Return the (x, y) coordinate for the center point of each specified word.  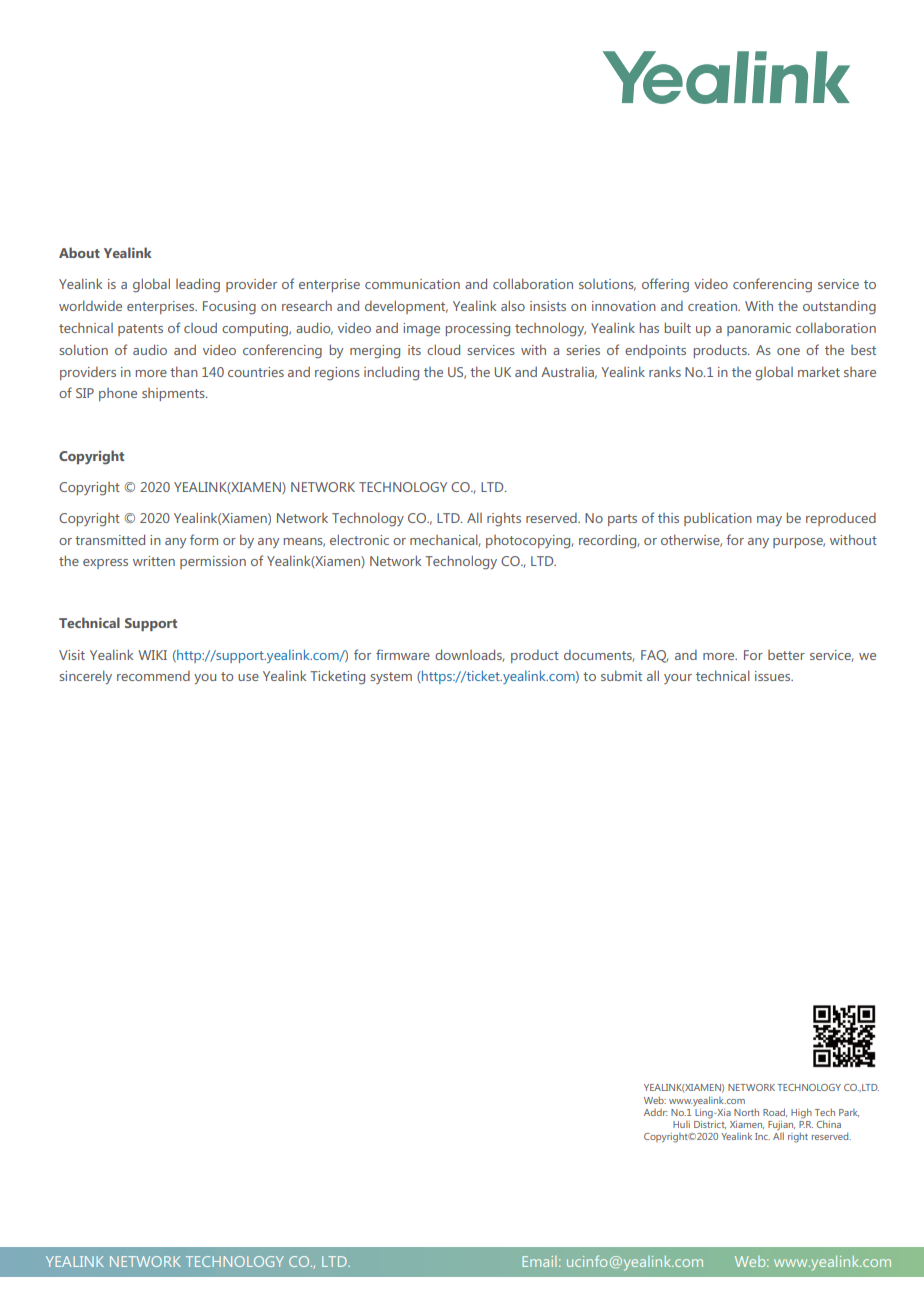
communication (412, 284)
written (154, 561)
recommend (153, 676)
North (746, 1112)
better (786, 655)
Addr (655, 1112)
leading (198, 285)
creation (713, 306)
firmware (403, 654)
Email (539, 1261)
